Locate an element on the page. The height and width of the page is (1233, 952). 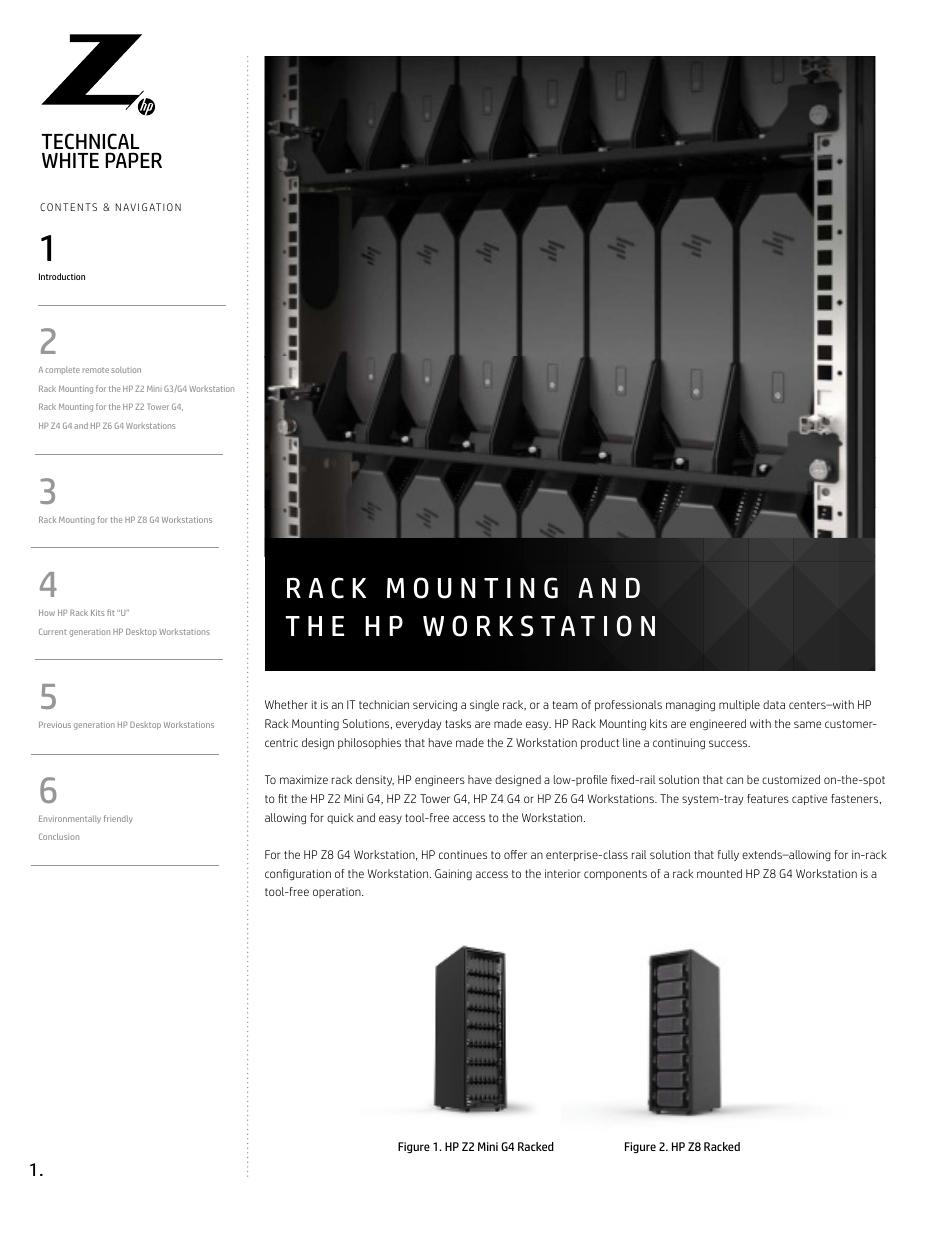
WHITE is located at coordinates (70, 160).
